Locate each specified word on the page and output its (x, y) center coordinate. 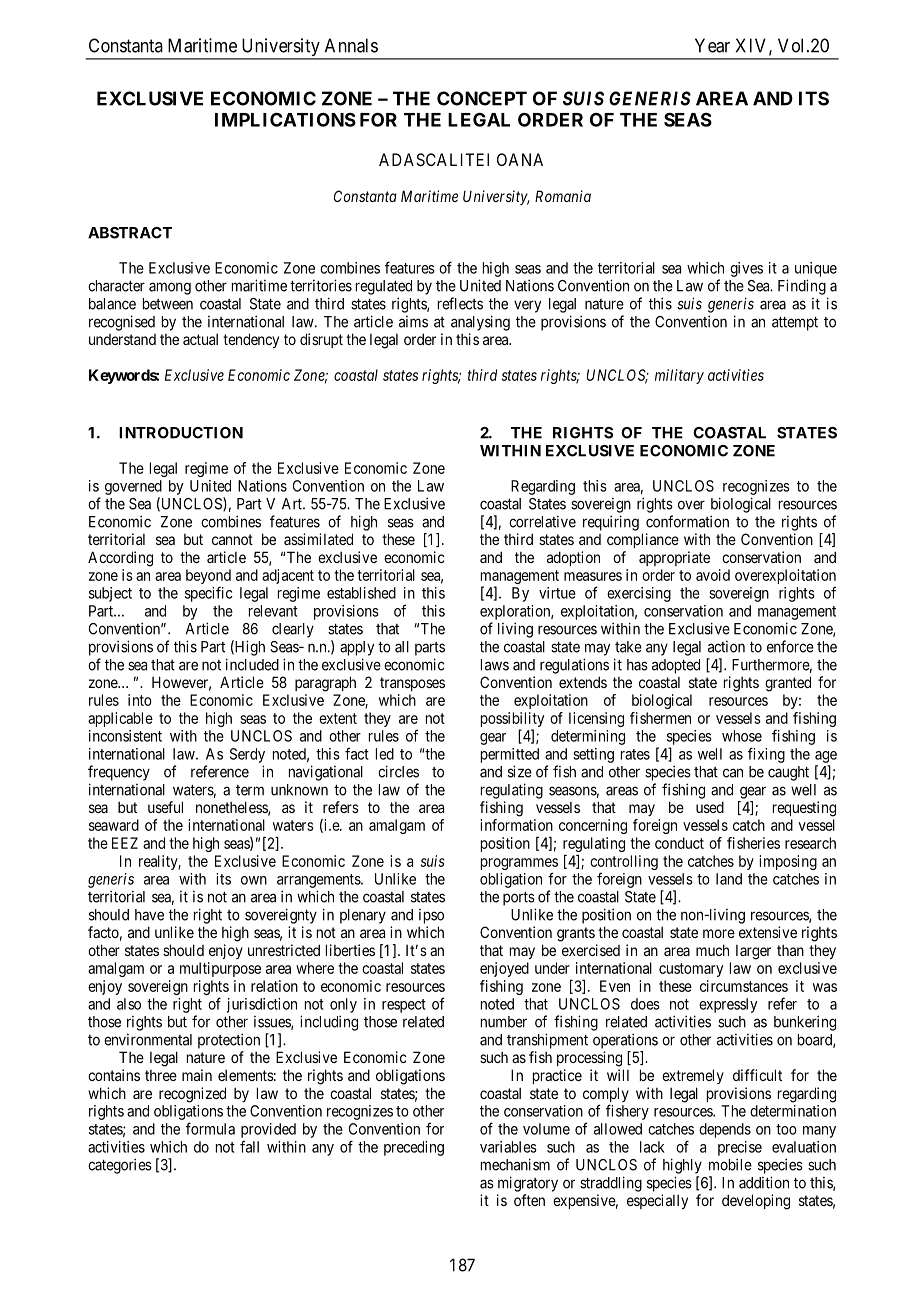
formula (210, 1128)
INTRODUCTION (181, 433)
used (710, 807)
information (516, 825)
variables (508, 1147)
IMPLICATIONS (285, 119)
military (679, 376)
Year (712, 45)
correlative (542, 522)
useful (165, 807)
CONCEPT (482, 98)
